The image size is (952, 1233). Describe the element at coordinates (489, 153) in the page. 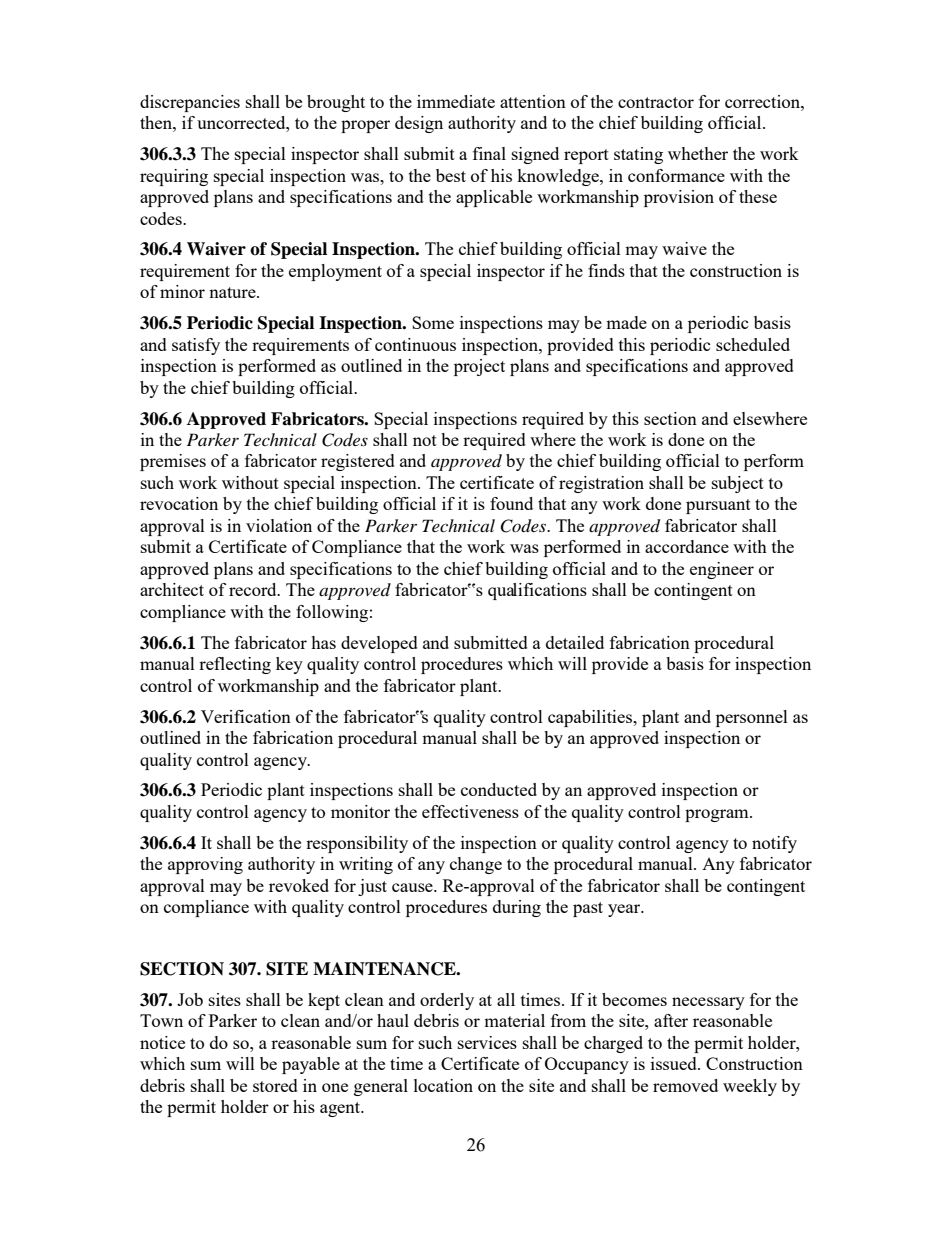

I see `final` at that location.
